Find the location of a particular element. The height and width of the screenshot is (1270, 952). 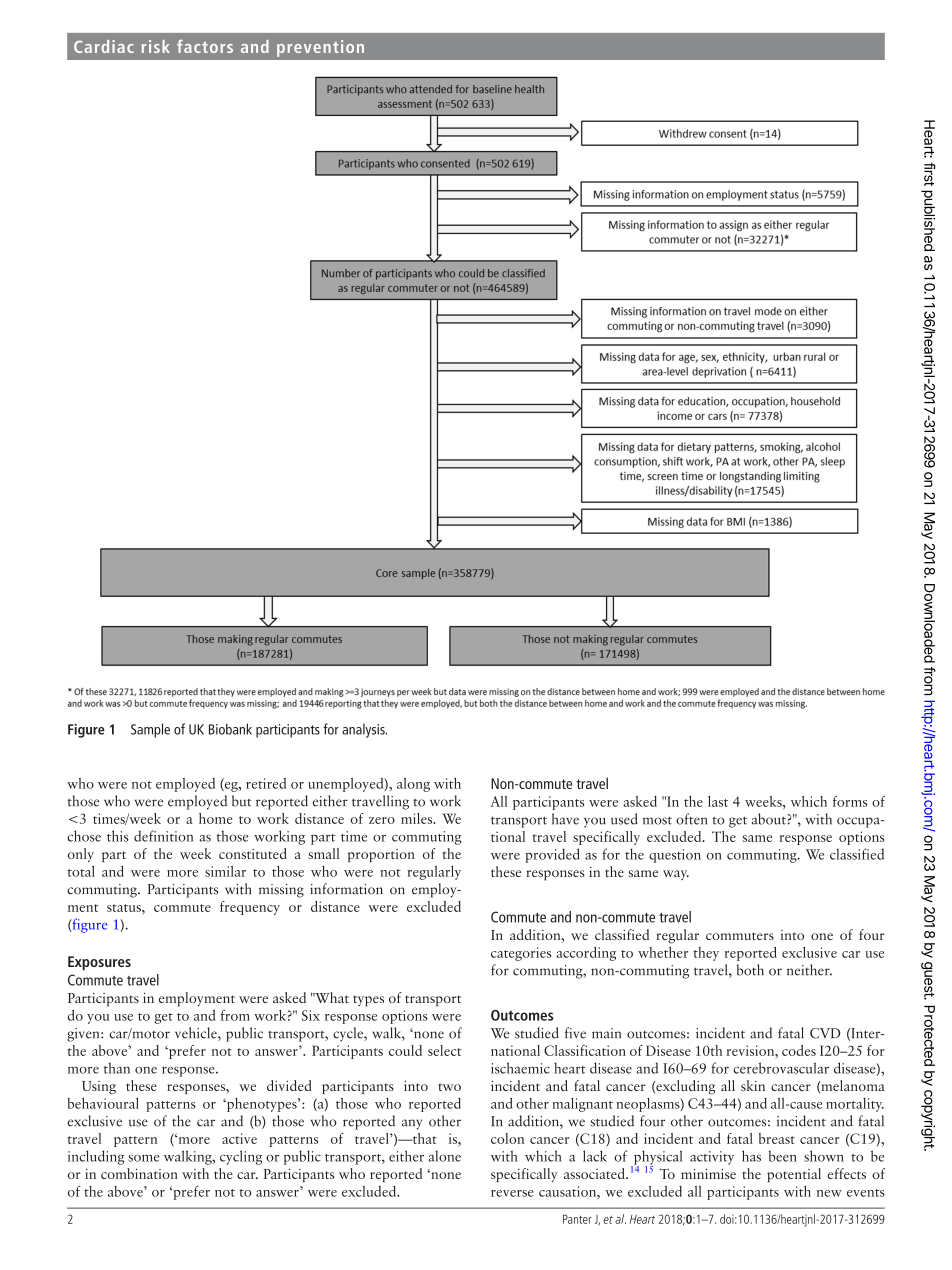

analysis is located at coordinates (364, 730).
